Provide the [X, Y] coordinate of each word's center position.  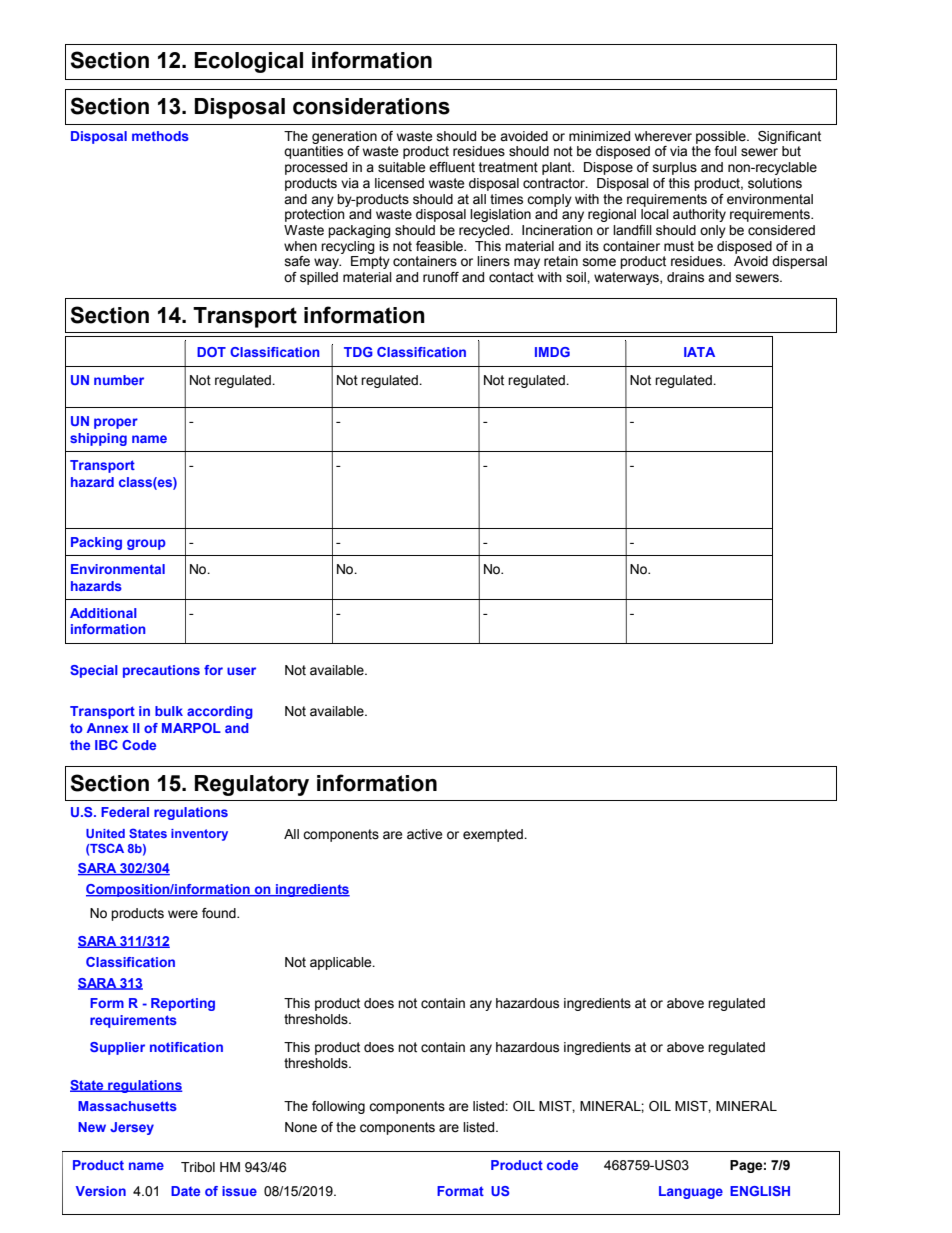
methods [160, 136]
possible [722, 137]
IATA [699, 352]
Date [185, 1191]
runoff [441, 277]
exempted [494, 835]
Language [691, 1192]
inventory [199, 835]
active [424, 834]
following [338, 1107]
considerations [371, 106]
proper [116, 423]
